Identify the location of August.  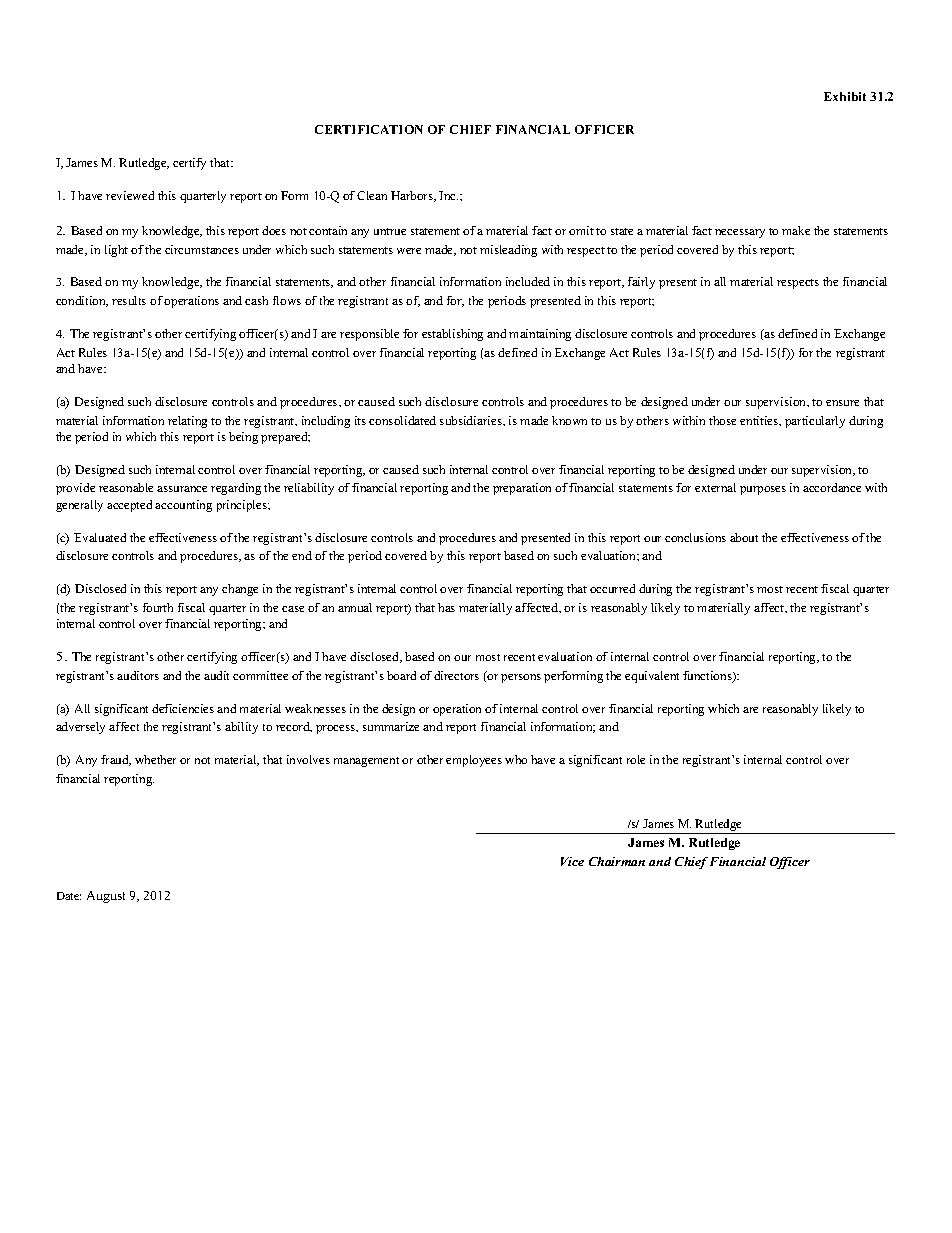
(106, 897).
